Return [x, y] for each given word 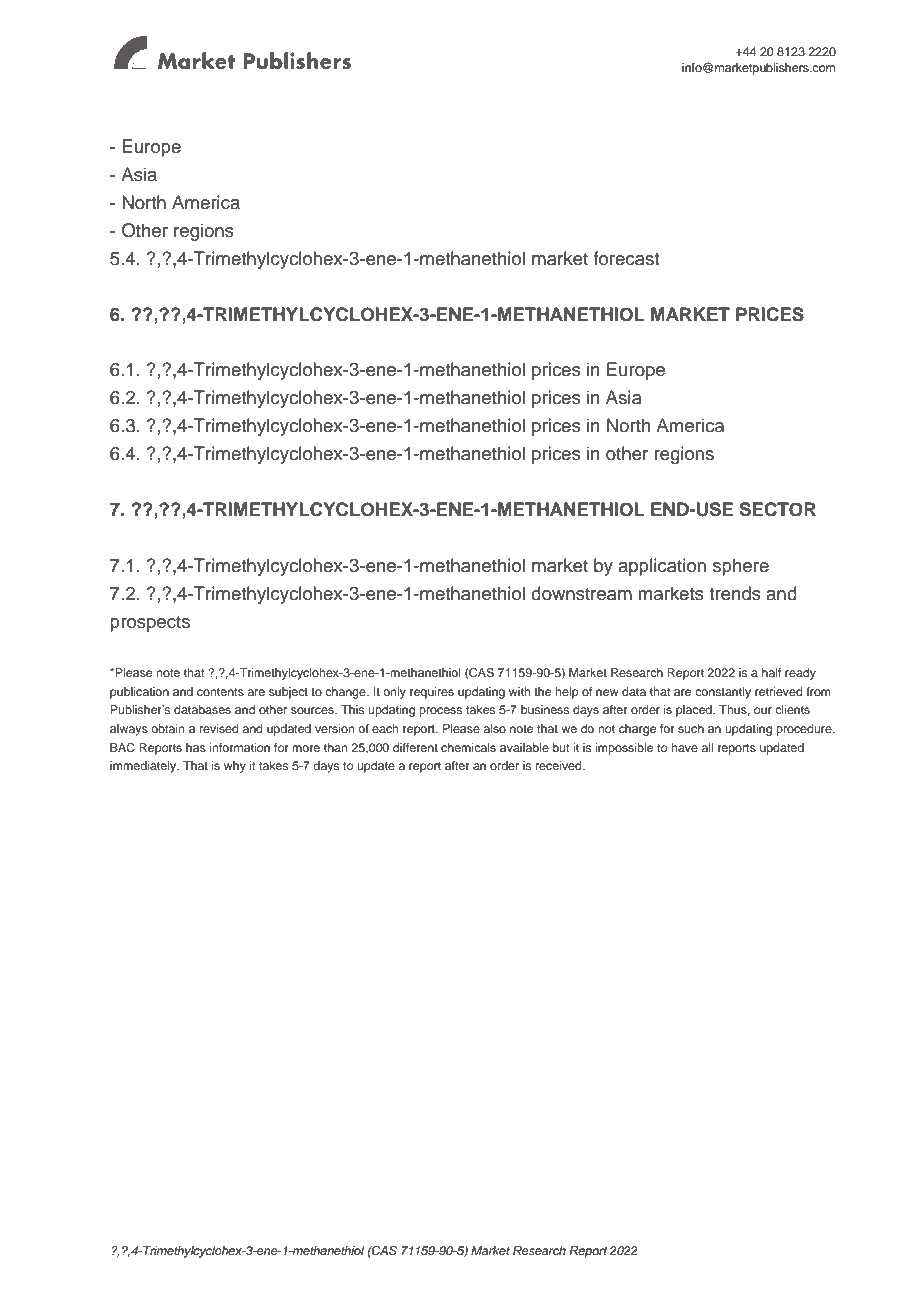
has [196, 747]
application [662, 567]
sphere [741, 567]
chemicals [468, 747]
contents [220, 692]
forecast [626, 258]
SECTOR [778, 509]
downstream [581, 593]
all [707, 747]
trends [735, 593]
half [772, 672]
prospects [150, 624]
